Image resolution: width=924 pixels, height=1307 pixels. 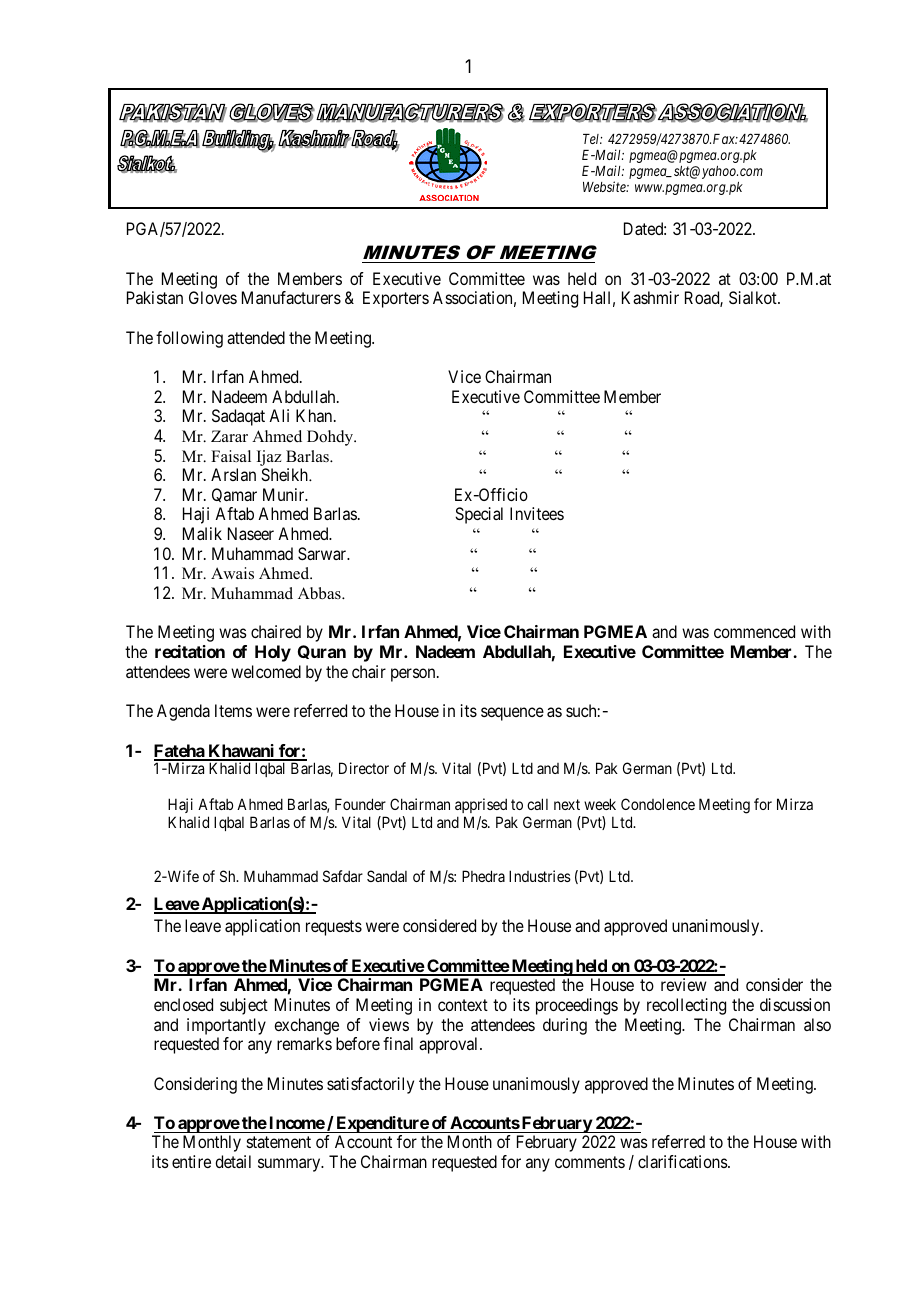 What do you see at coordinates (479, 515) in the image?
I see `Special` at bounding box center [479, 515].
